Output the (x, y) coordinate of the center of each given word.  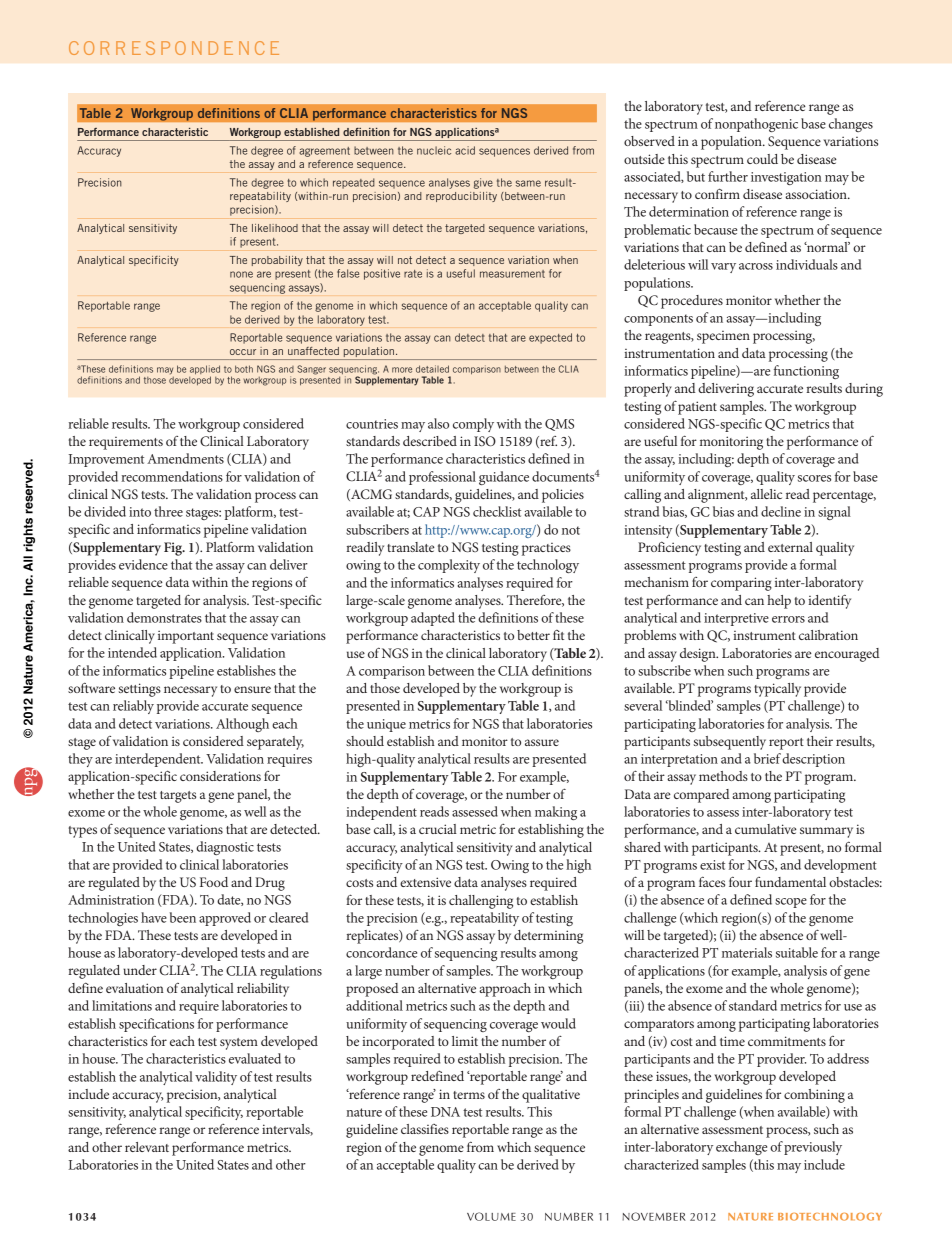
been (183, 917)
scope (791, 903)
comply (473, 425)
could (762, 159)
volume (491, 1216)
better (533, 635)
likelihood (275, 228)
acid (465, 150)
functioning (806, 372)
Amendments (185, 458)
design (699, 655)
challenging (481, 902)
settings (140, 690)
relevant (147, 1147)
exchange (741, 1148)
